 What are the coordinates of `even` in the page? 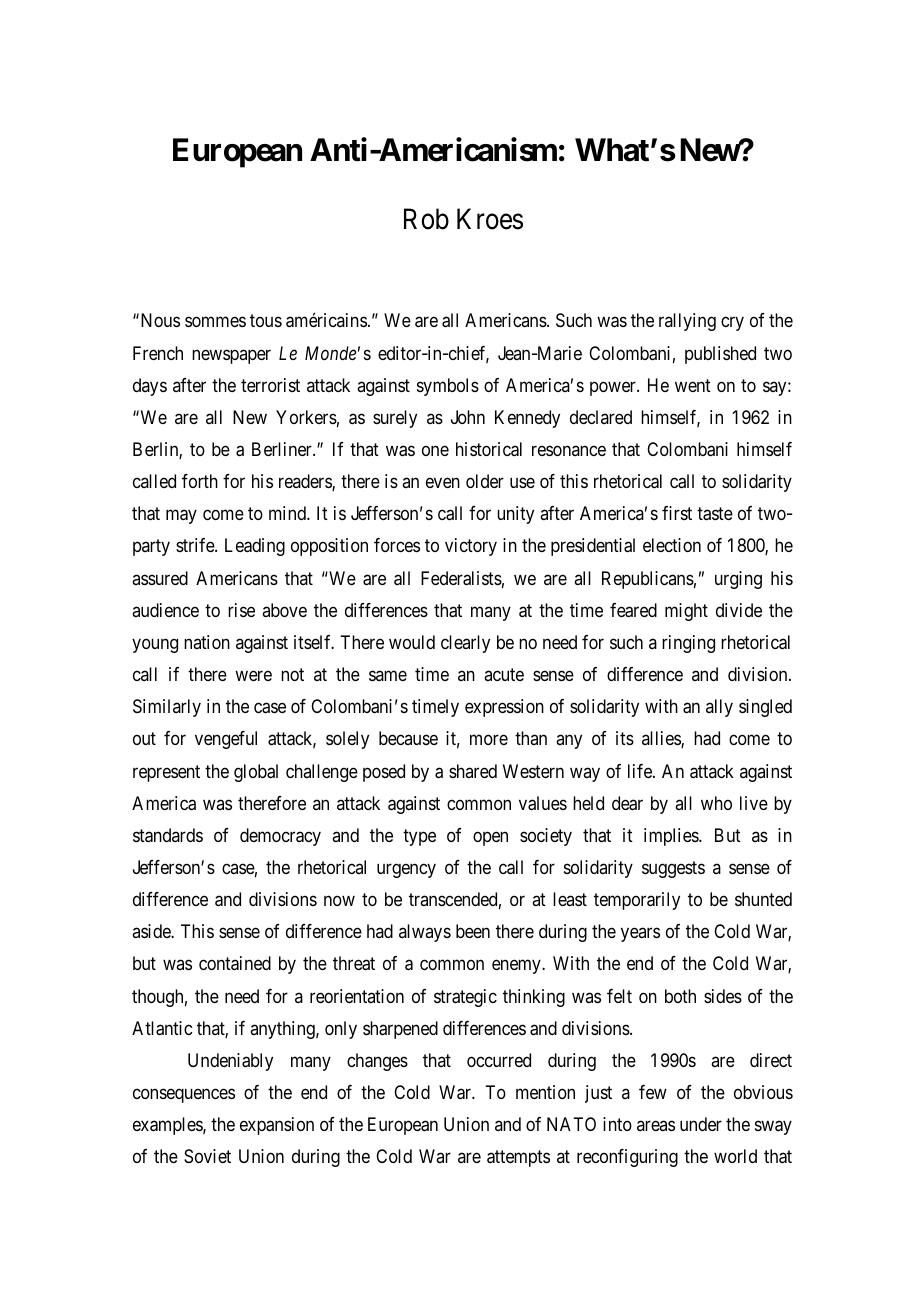 It's located at (443, 483).
